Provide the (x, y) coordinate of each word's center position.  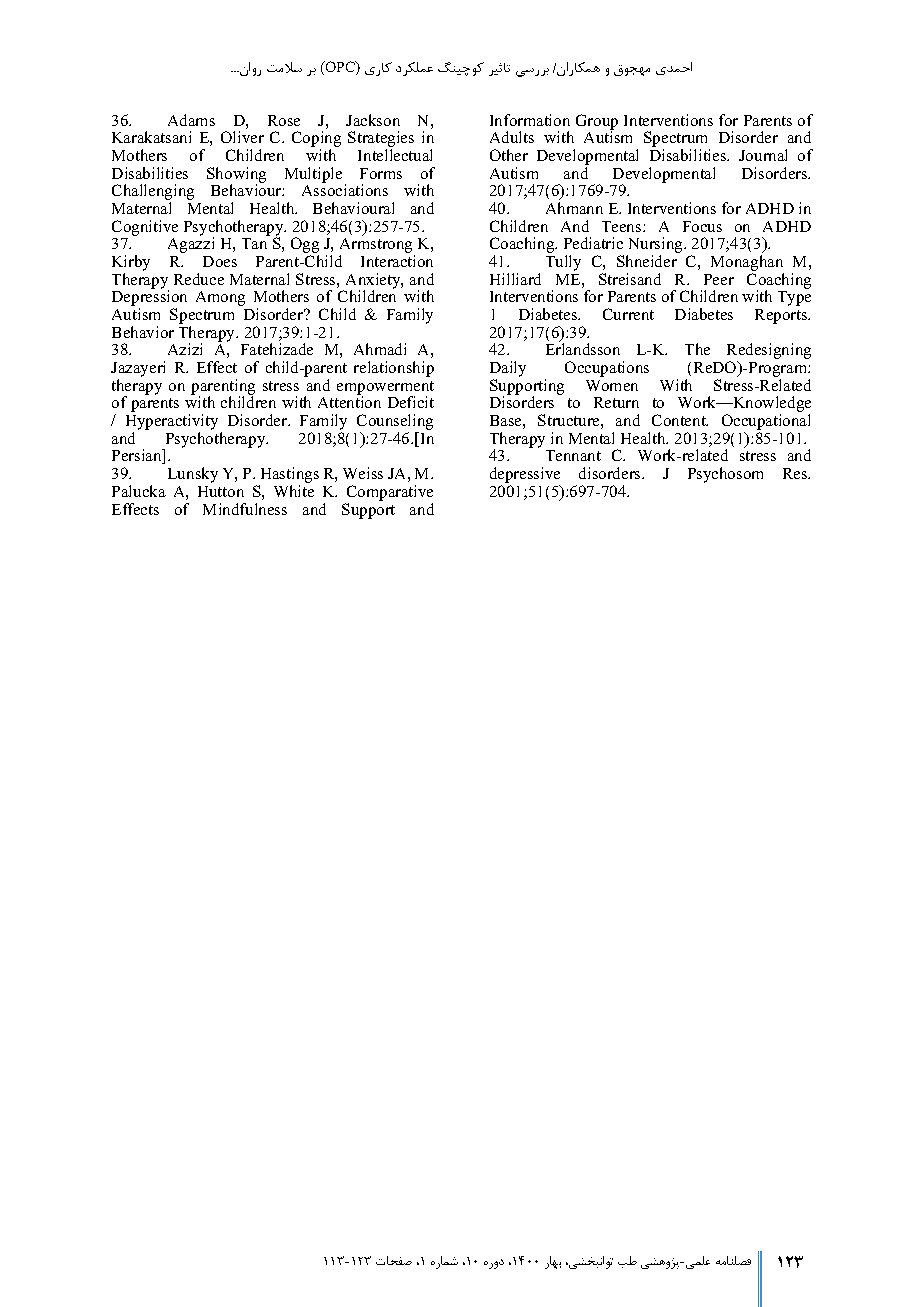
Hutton (221, 491)
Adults (512, 137)
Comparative (390, 493)
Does (220, 261)
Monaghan (747, 264)
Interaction (397, 261)
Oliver (242, 137)
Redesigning (769, 352)
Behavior (143, 332)
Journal (763, 155)
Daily (508, 370)
